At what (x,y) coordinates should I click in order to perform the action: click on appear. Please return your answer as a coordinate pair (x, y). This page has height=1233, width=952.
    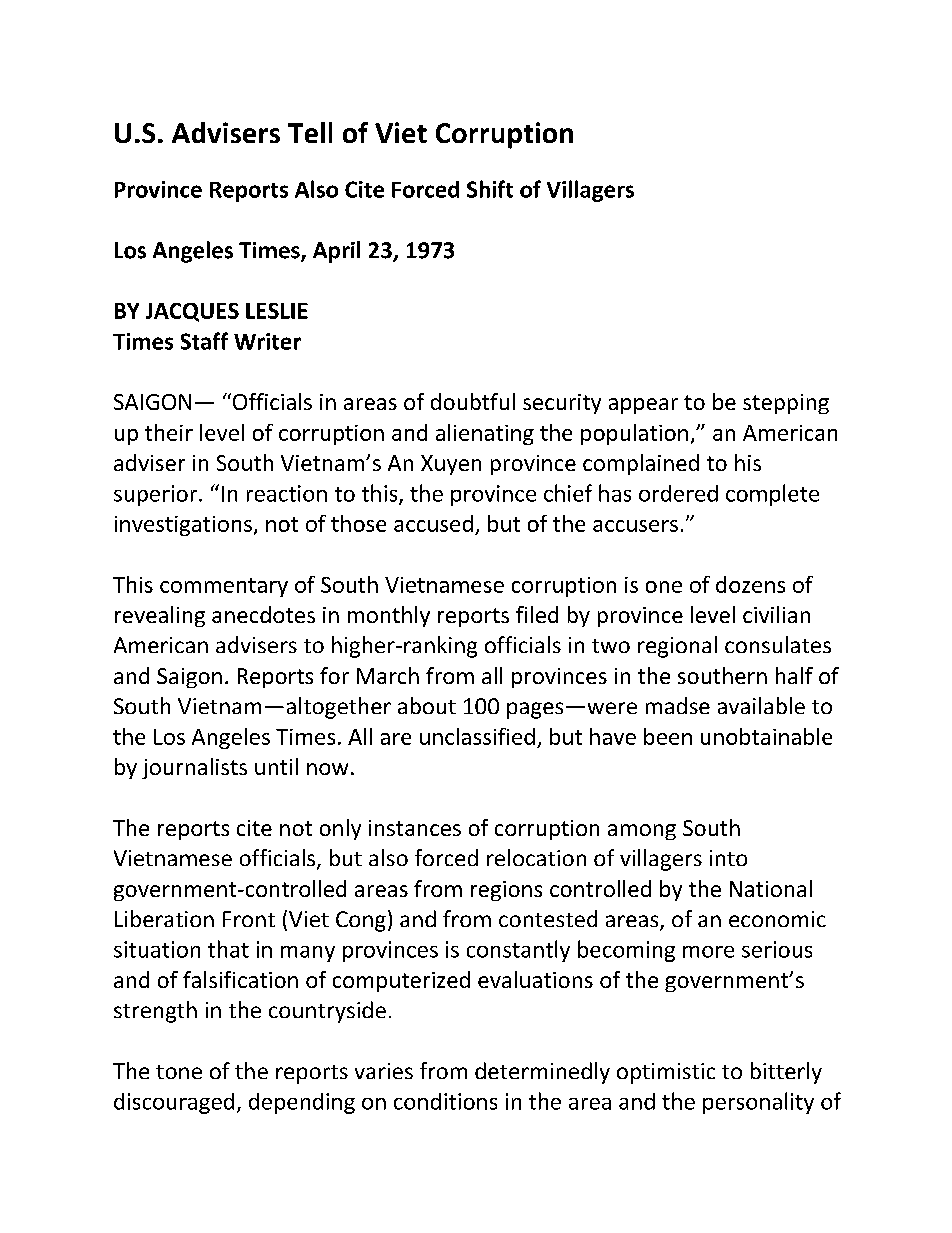
    Looking at the image, I should click on (643, 406).
